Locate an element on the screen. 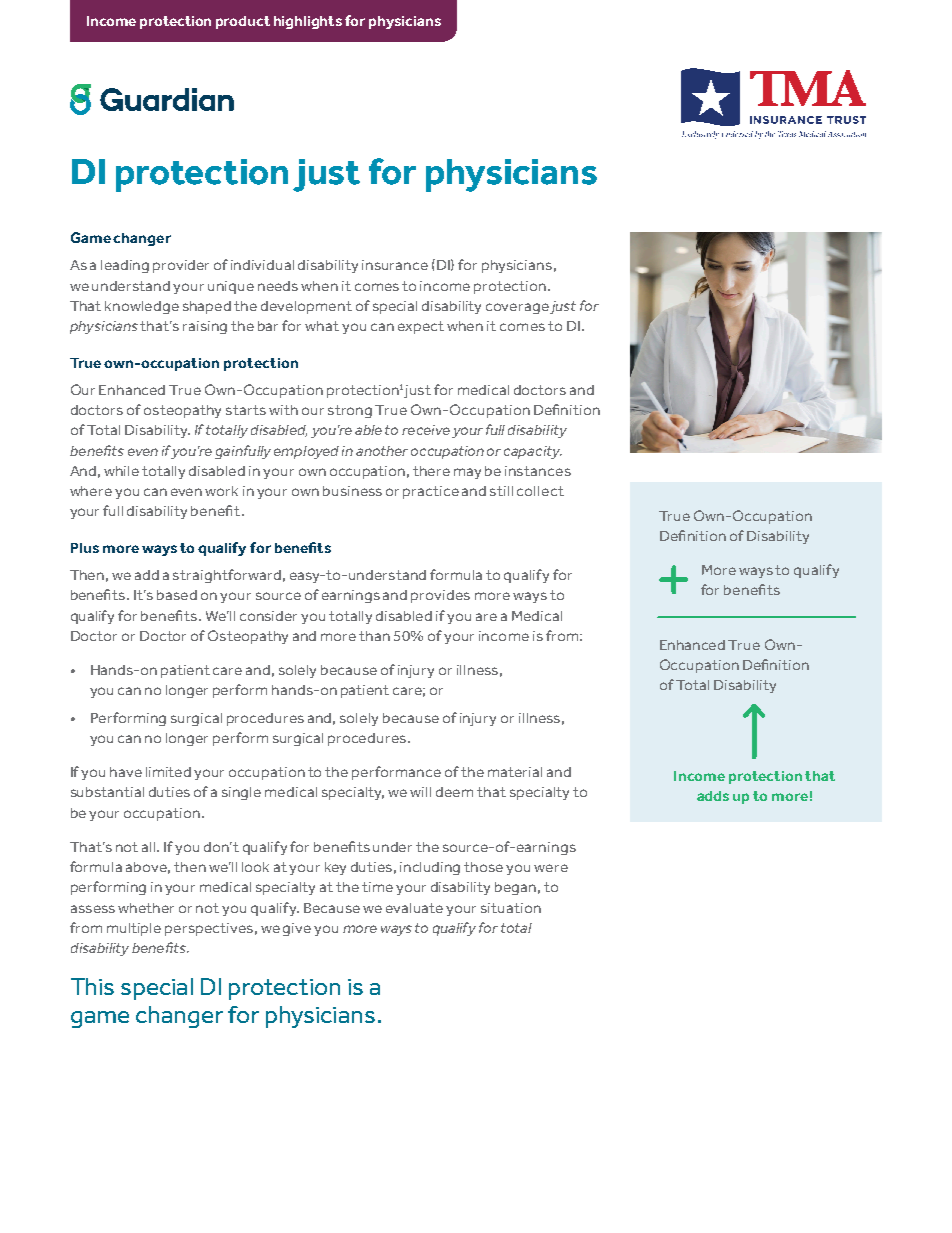  coverage is located at coordinates (517, 308).
